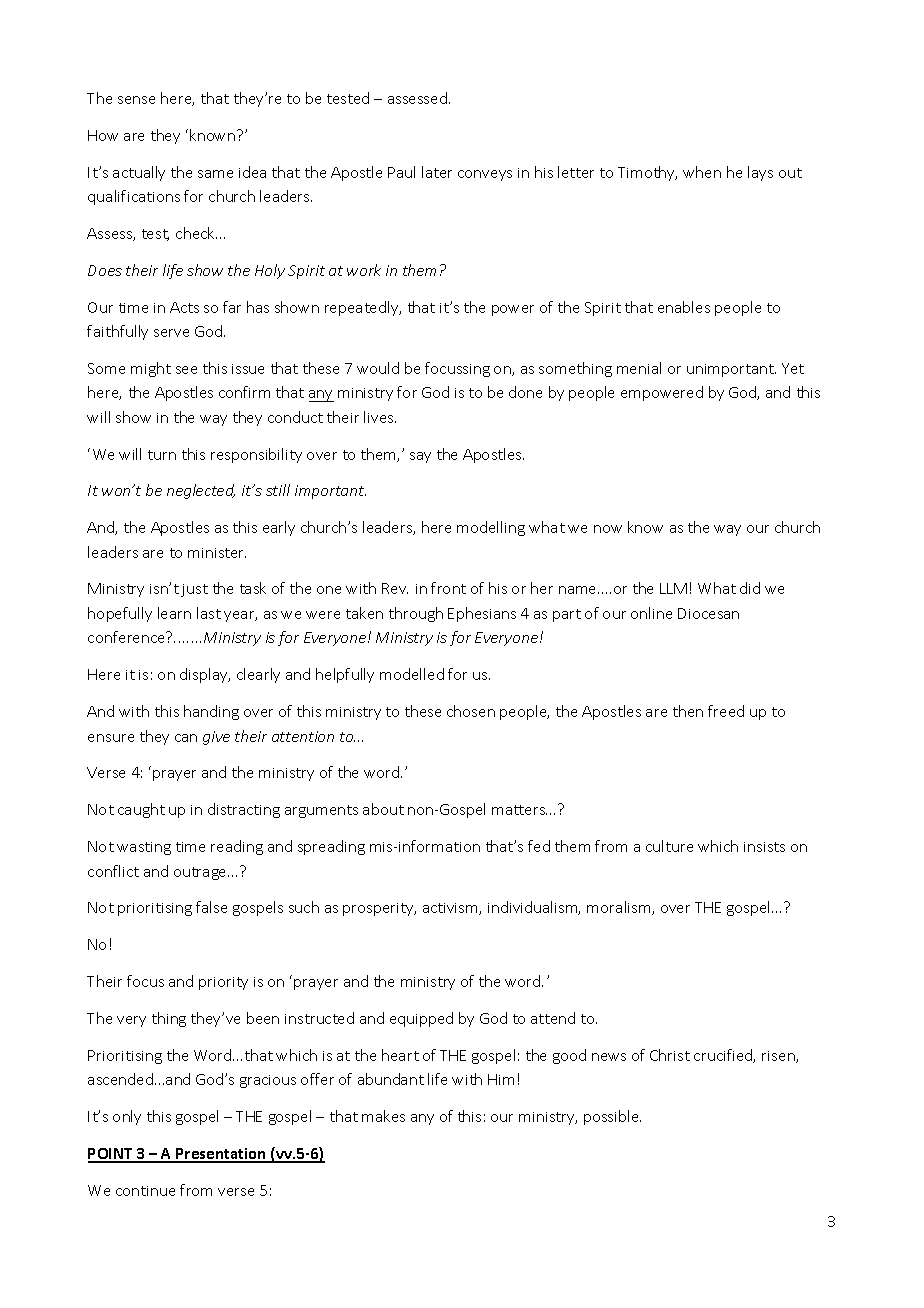 The width and height of the document is (924, 1308). What do you see at coordinates (669, 846) in the document?
I see `culture` at bounding box center [669, 846].
